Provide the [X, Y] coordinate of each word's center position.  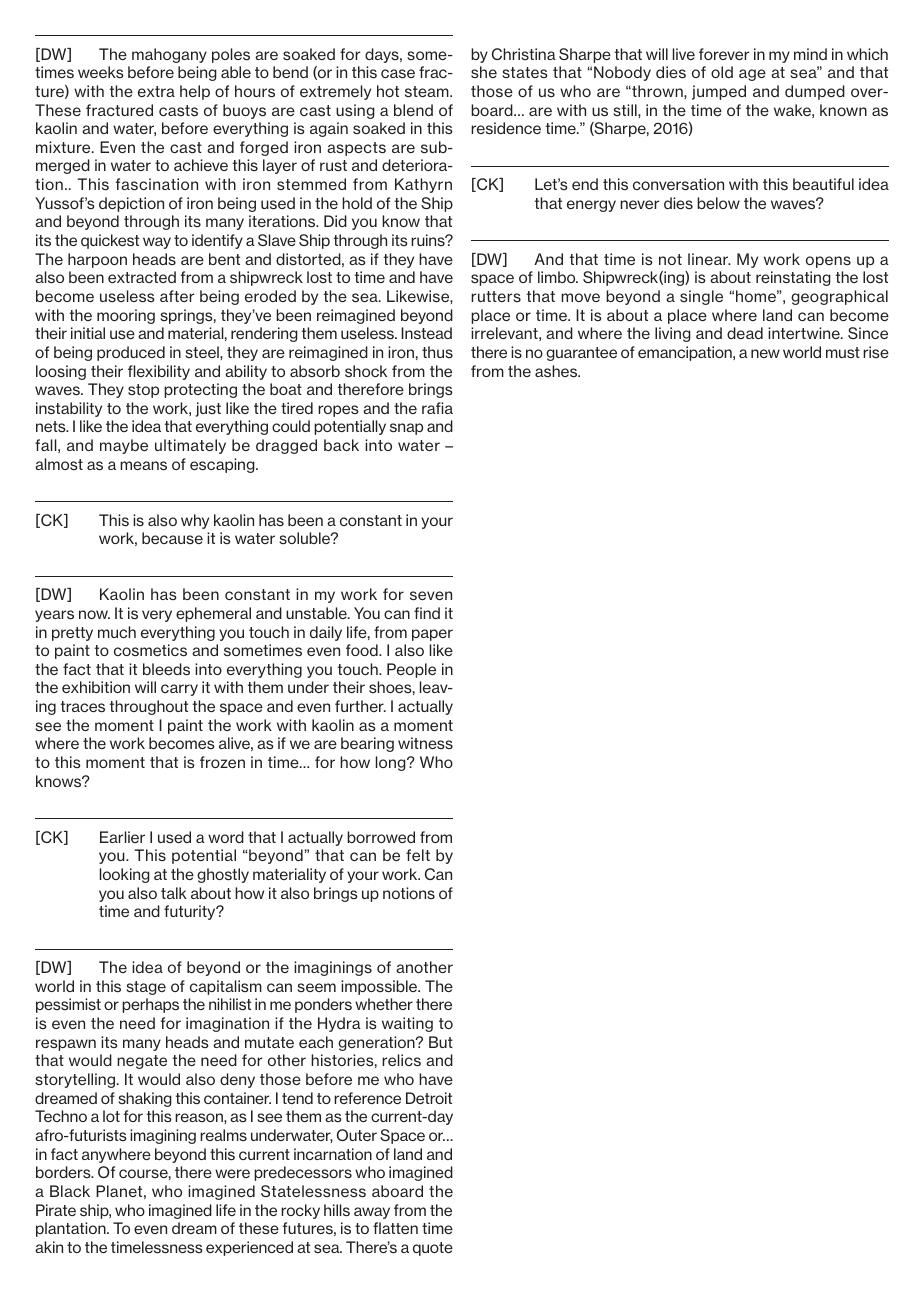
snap [406, 429]
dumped [815, 92]
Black [70, 1191]
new [765, 353]
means [143, 465]
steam [428, 92]
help [195, 92]
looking [125, 875]
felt [418, 855]
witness [425, 743]
